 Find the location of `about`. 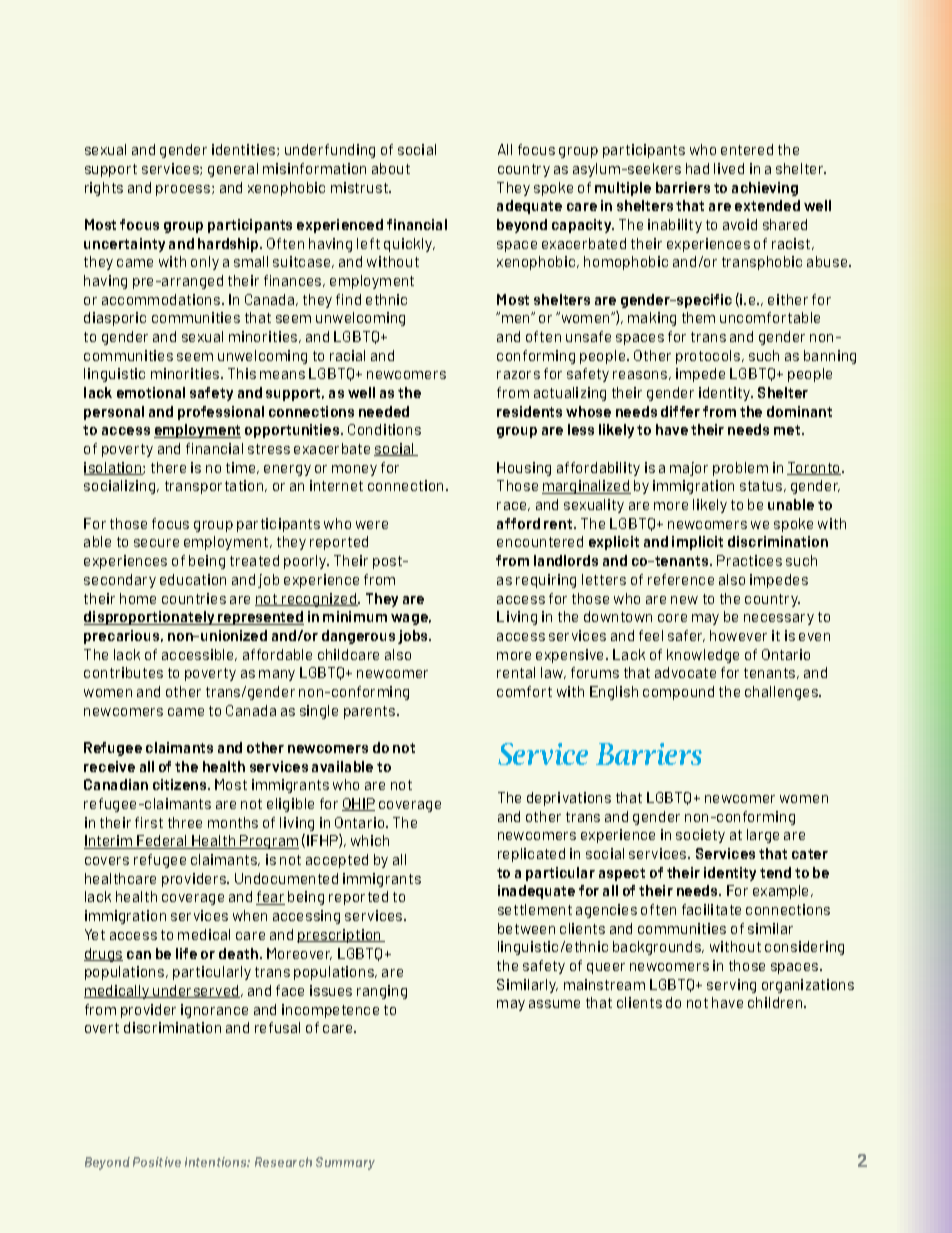

about is located at coordinates (391, 168).
